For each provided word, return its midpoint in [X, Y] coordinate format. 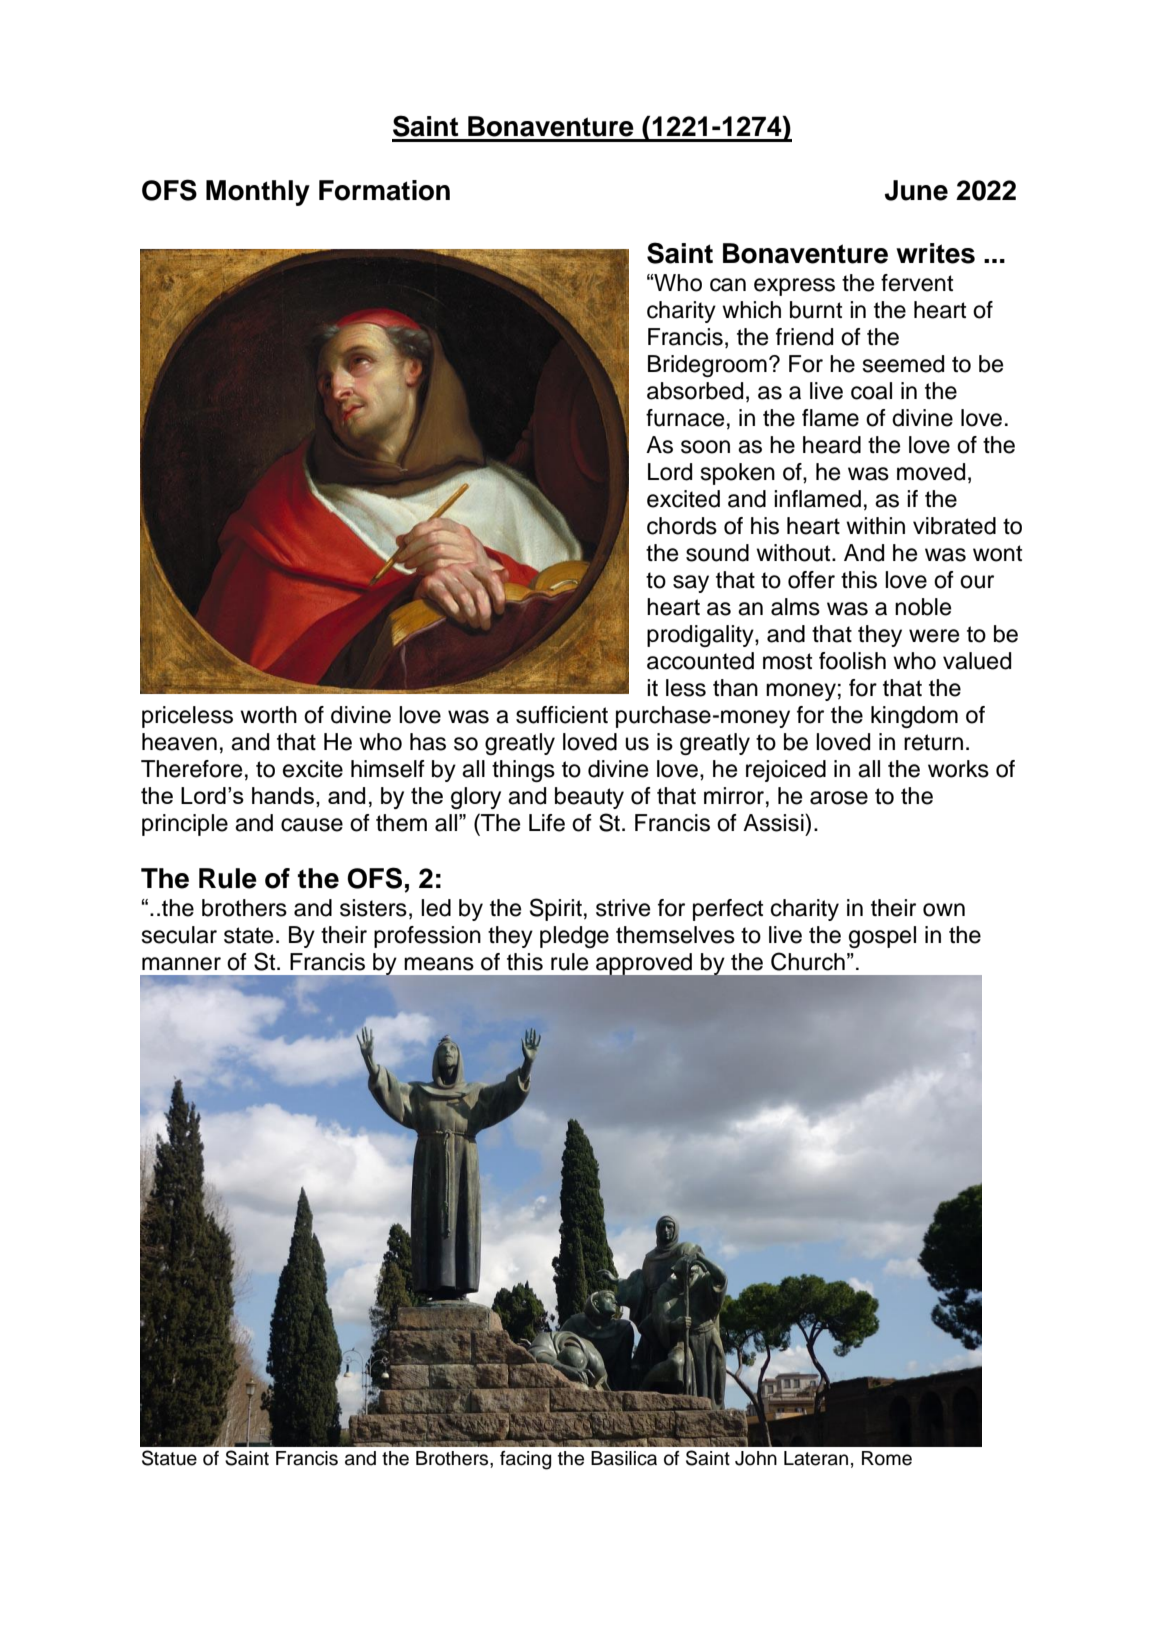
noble [923, 607]
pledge [574, 937]
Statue [169, 1458]
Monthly [258, 193]
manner [181, 964]
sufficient [562, 715]
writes [935, 253]
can [728, 285]
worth [268, 715]
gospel [882, 937]
